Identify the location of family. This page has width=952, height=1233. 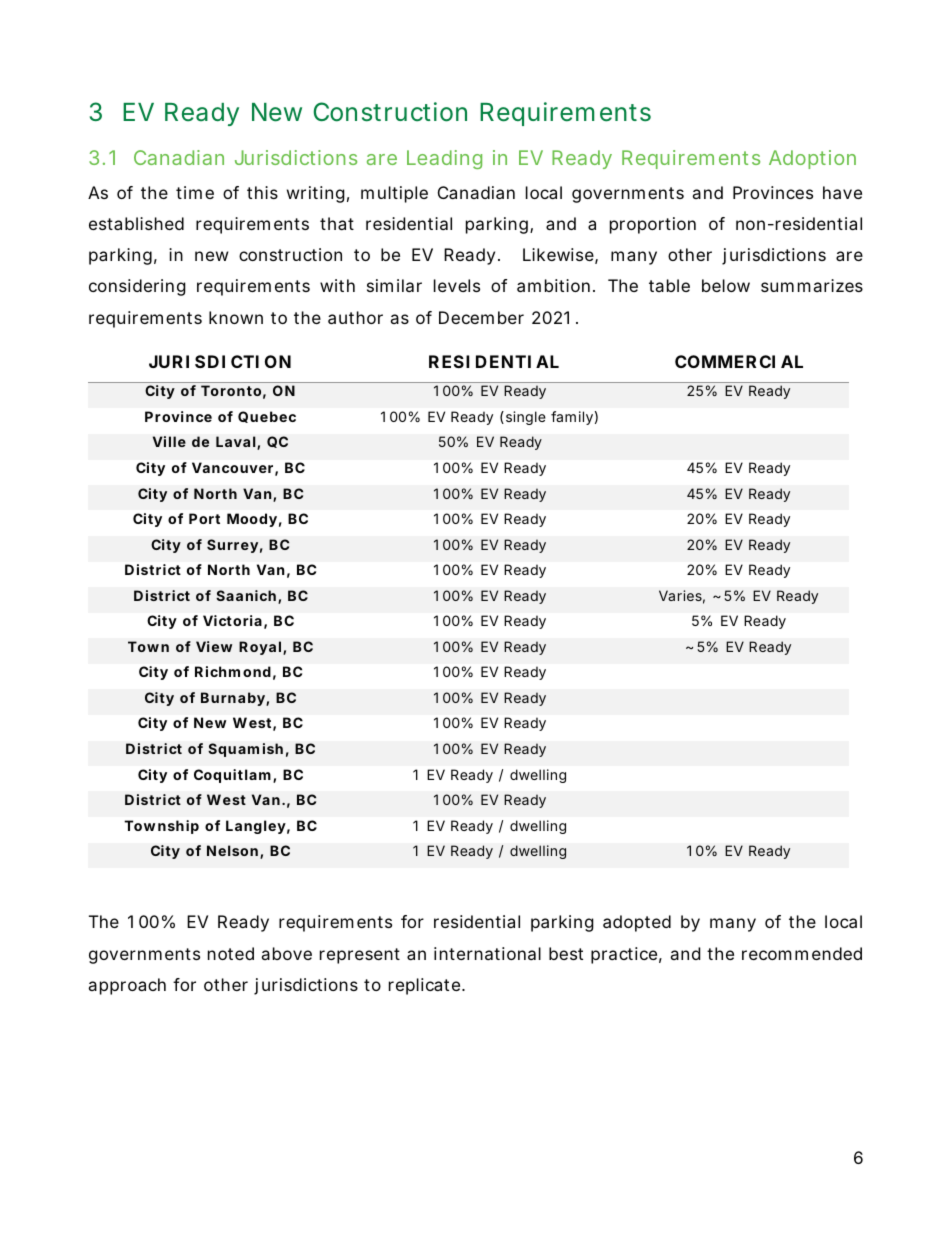
(572, 418).
